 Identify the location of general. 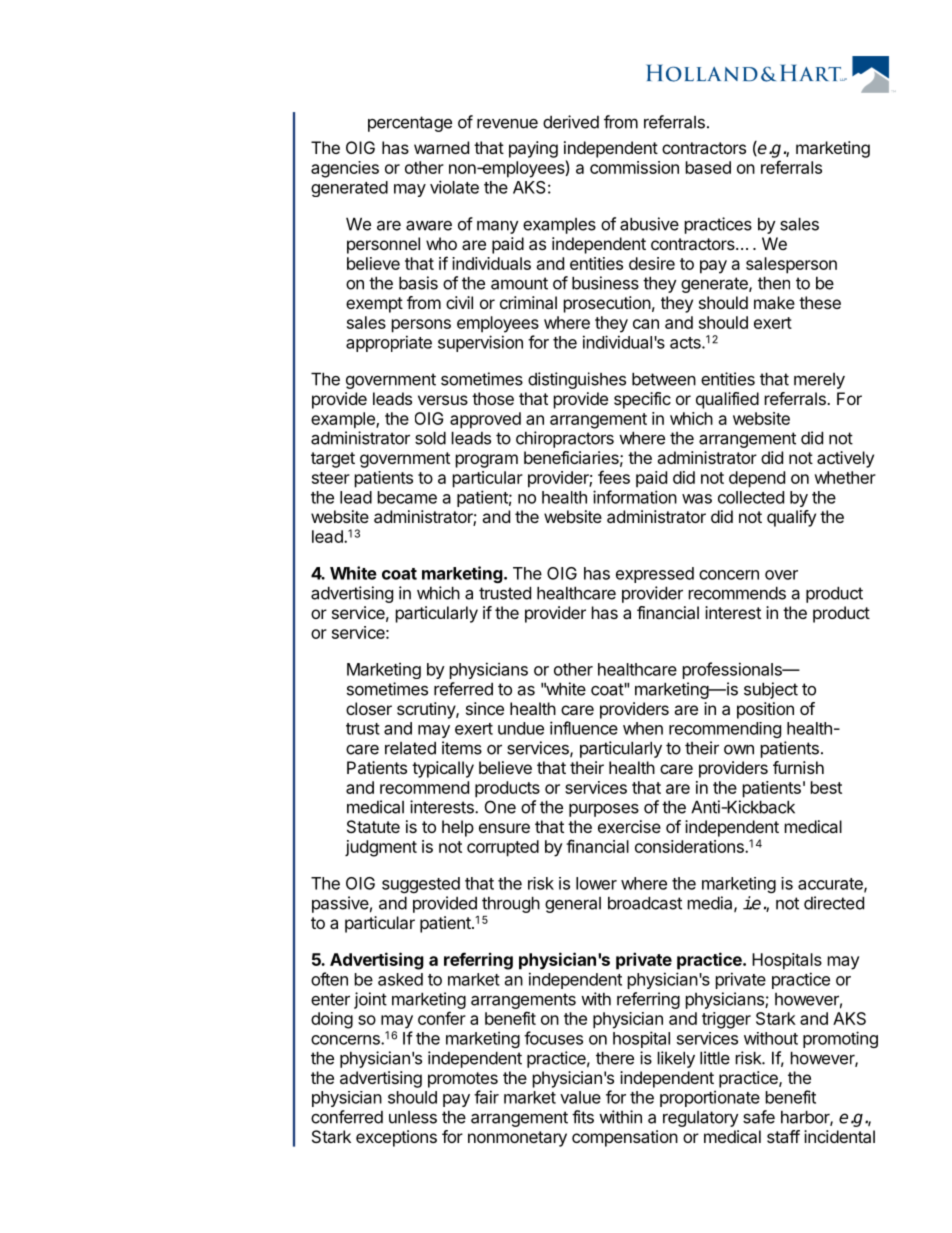
(573, 905).
